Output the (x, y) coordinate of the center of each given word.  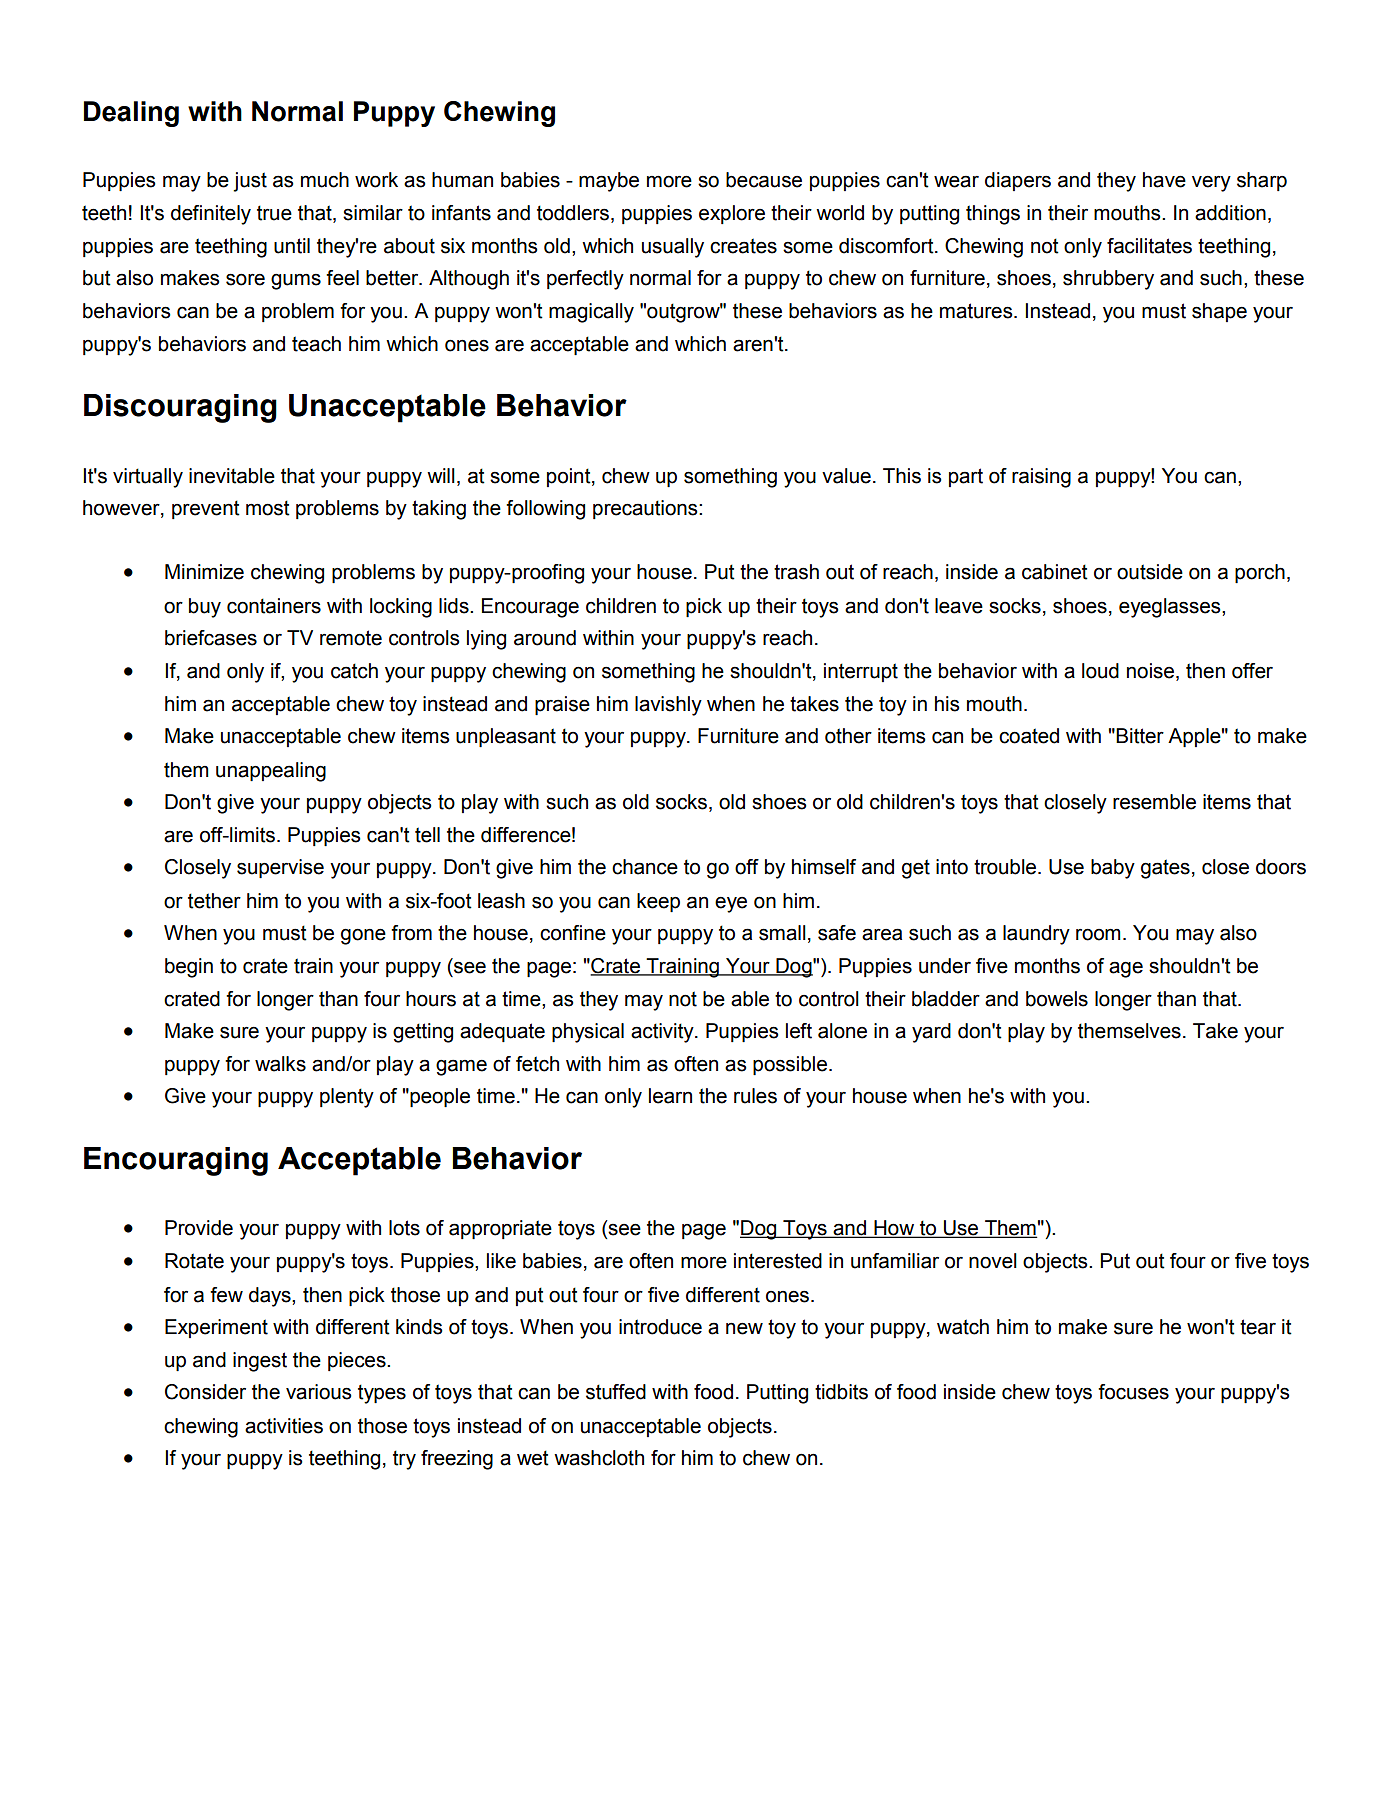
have (1164, 180)
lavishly (668, 706)
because (764, 180)
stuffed (616, 1392)
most (268, 508)
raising (1041, 478)
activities (284, 1426)
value (846, 476)
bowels (1057, 999)
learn (670, 1096)
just (250, 182)
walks (280, 1064)
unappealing (271, 772)
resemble (1154, 802)
